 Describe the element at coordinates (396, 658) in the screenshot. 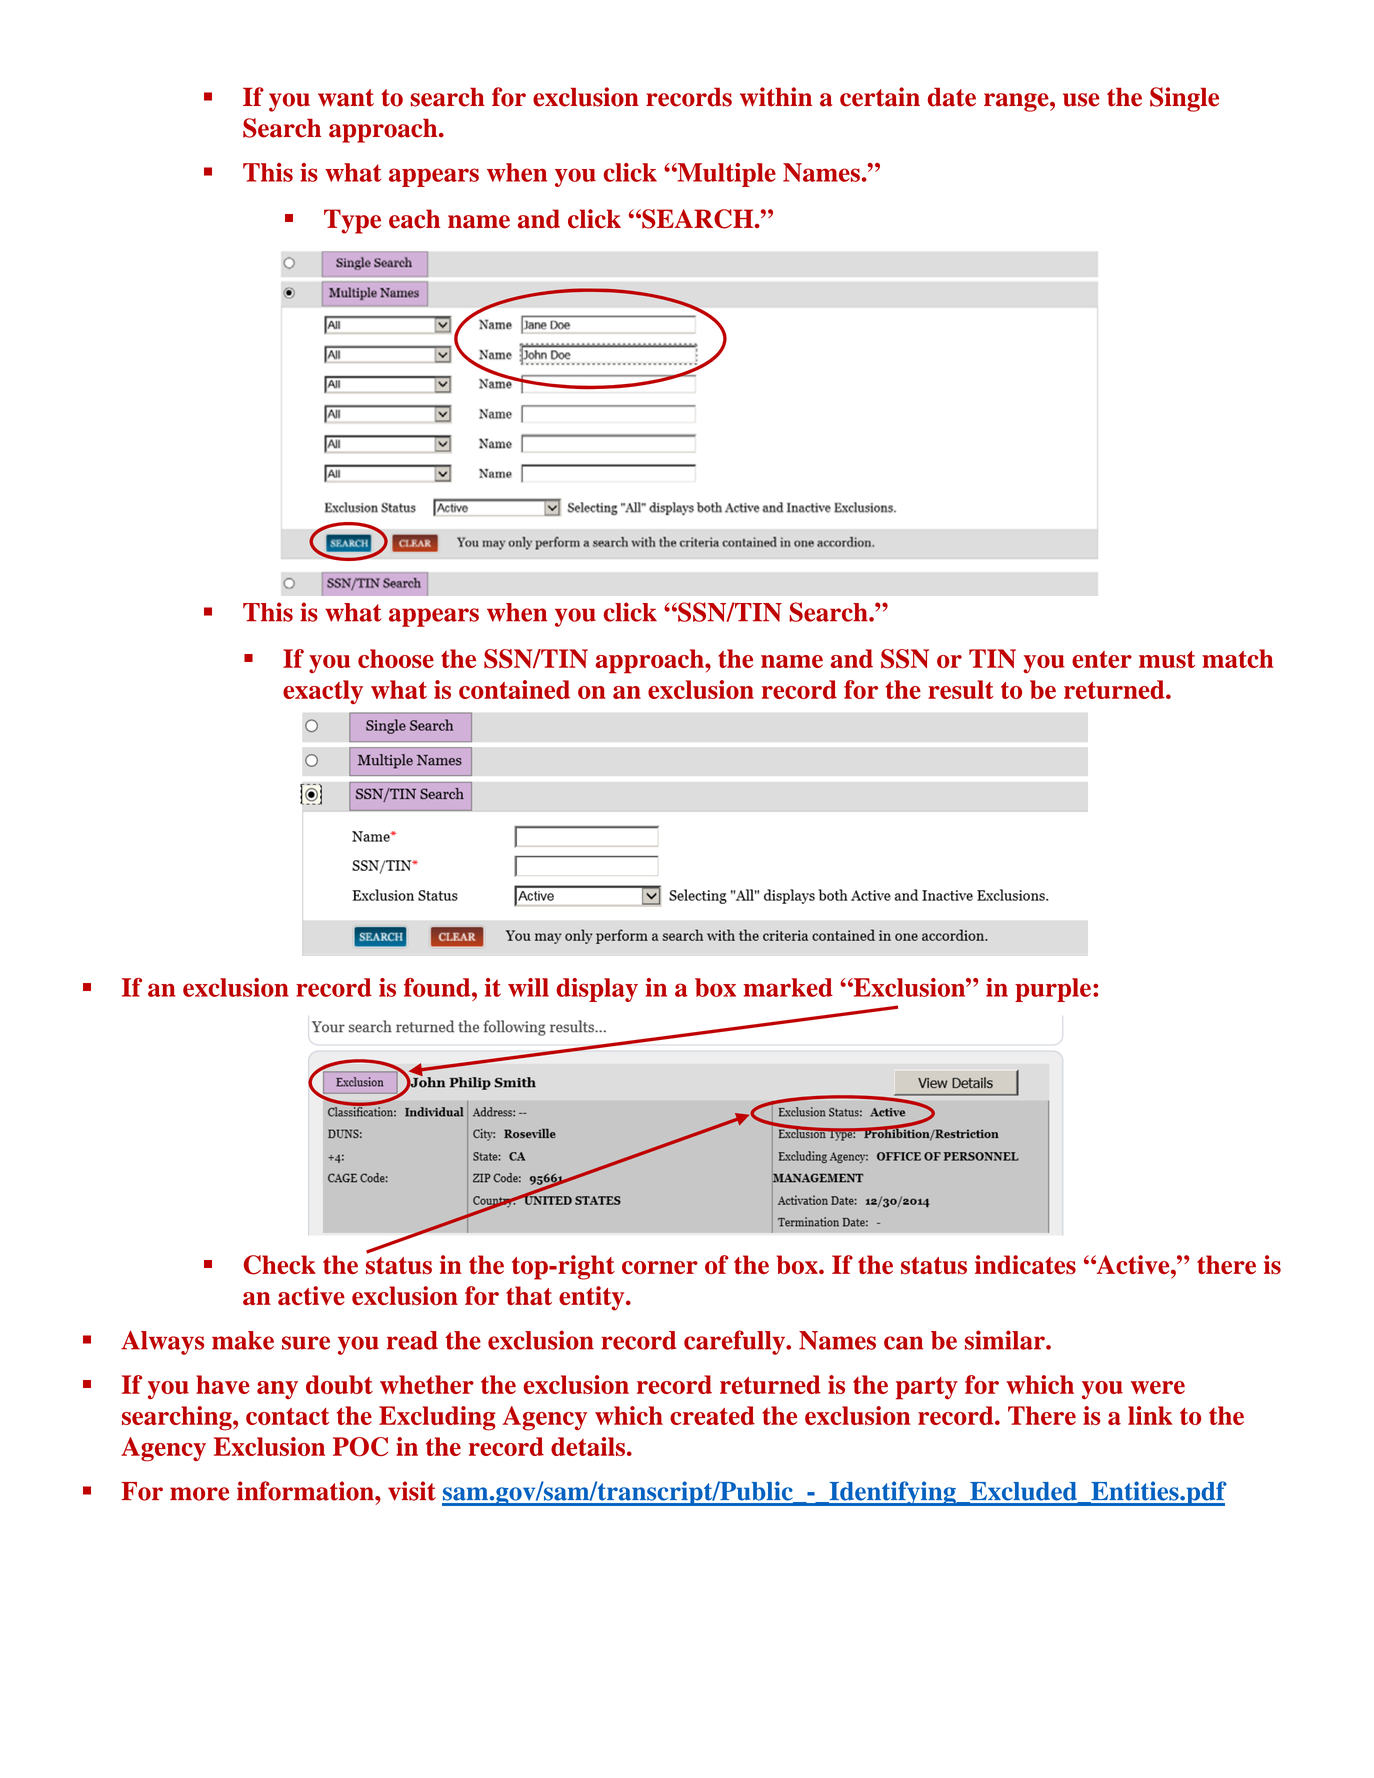

I see `choose` at that location.
